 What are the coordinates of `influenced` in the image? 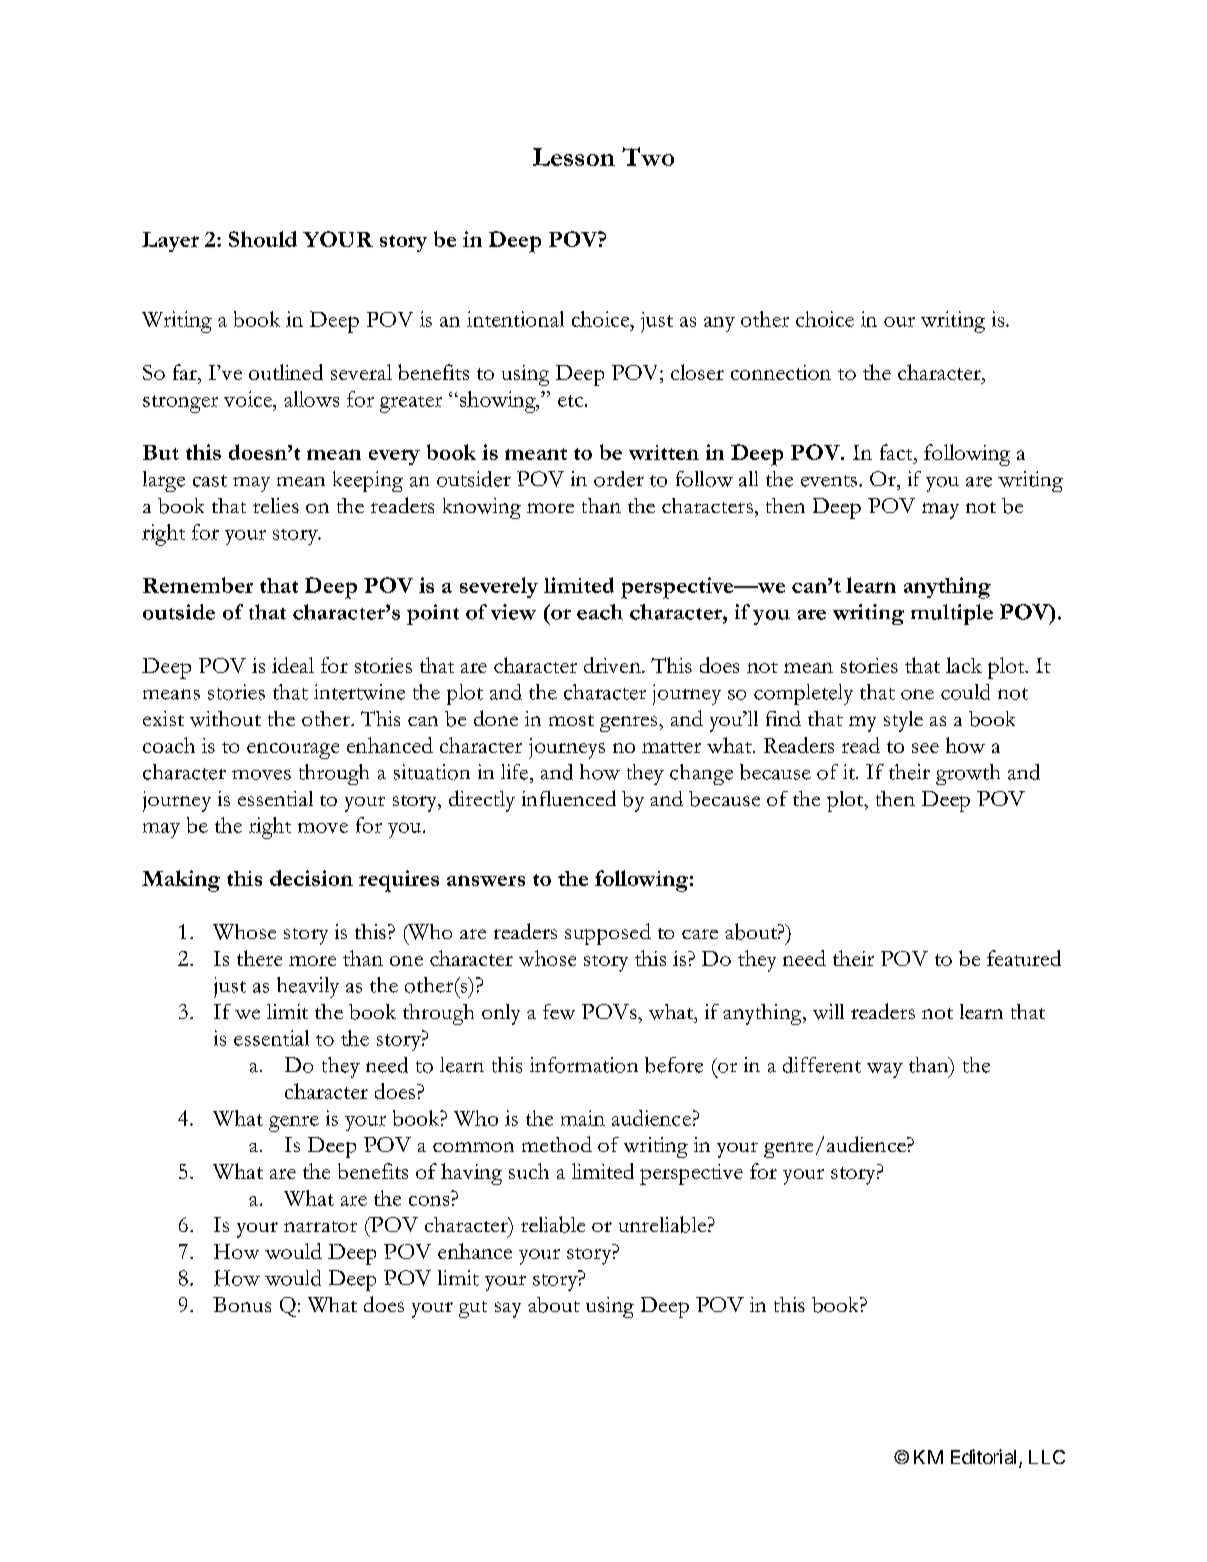 It's located at (569, 798).
